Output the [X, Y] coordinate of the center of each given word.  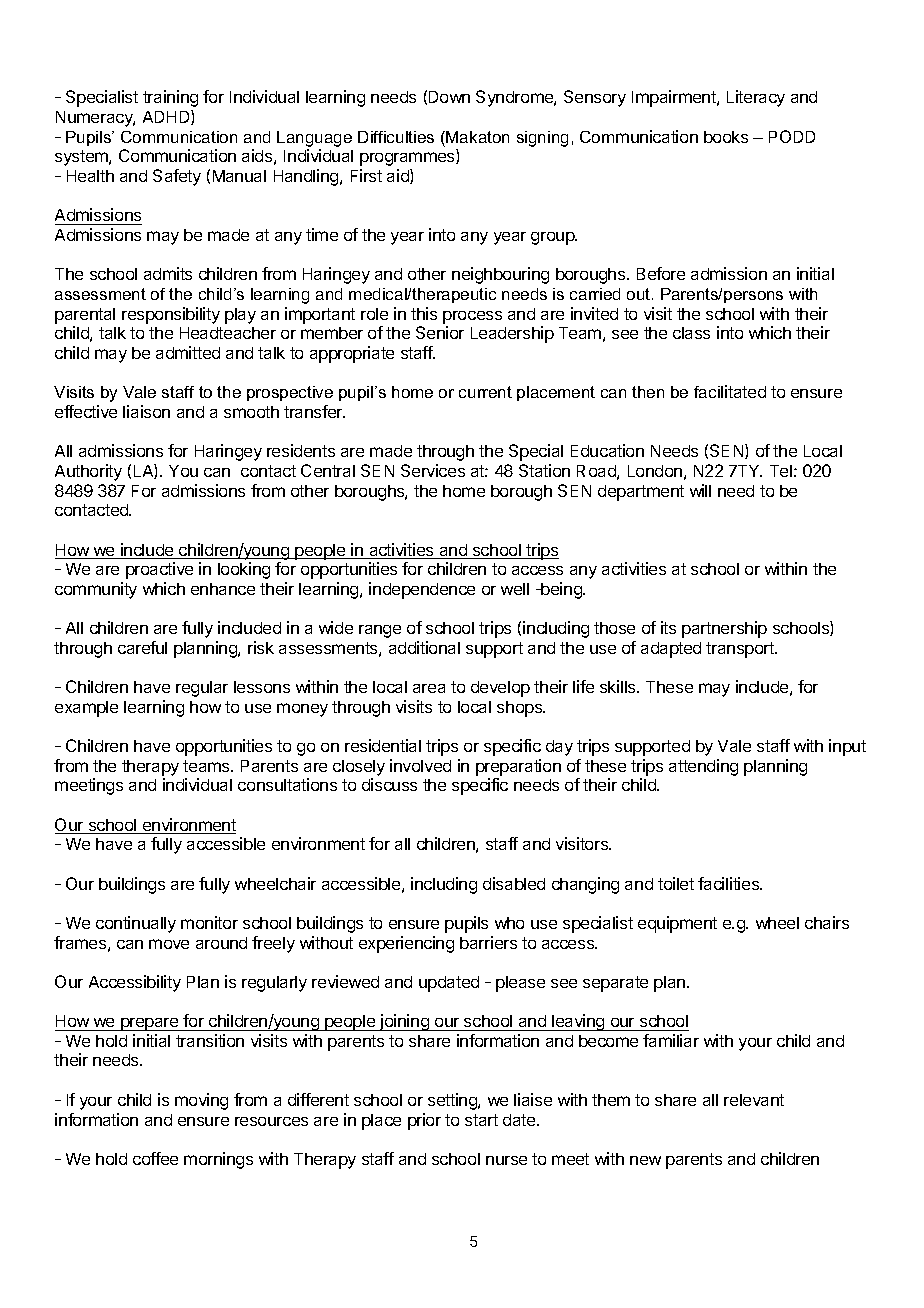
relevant [754, 1100]
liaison [146, 411]
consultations [287, 784]
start [481, 1120]
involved [420, 765]
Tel [781, 471]
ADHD [167, 117]
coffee [155, 1158]
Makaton [477, 137]
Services [433, 470]
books [726, 137]
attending [703, 767]
